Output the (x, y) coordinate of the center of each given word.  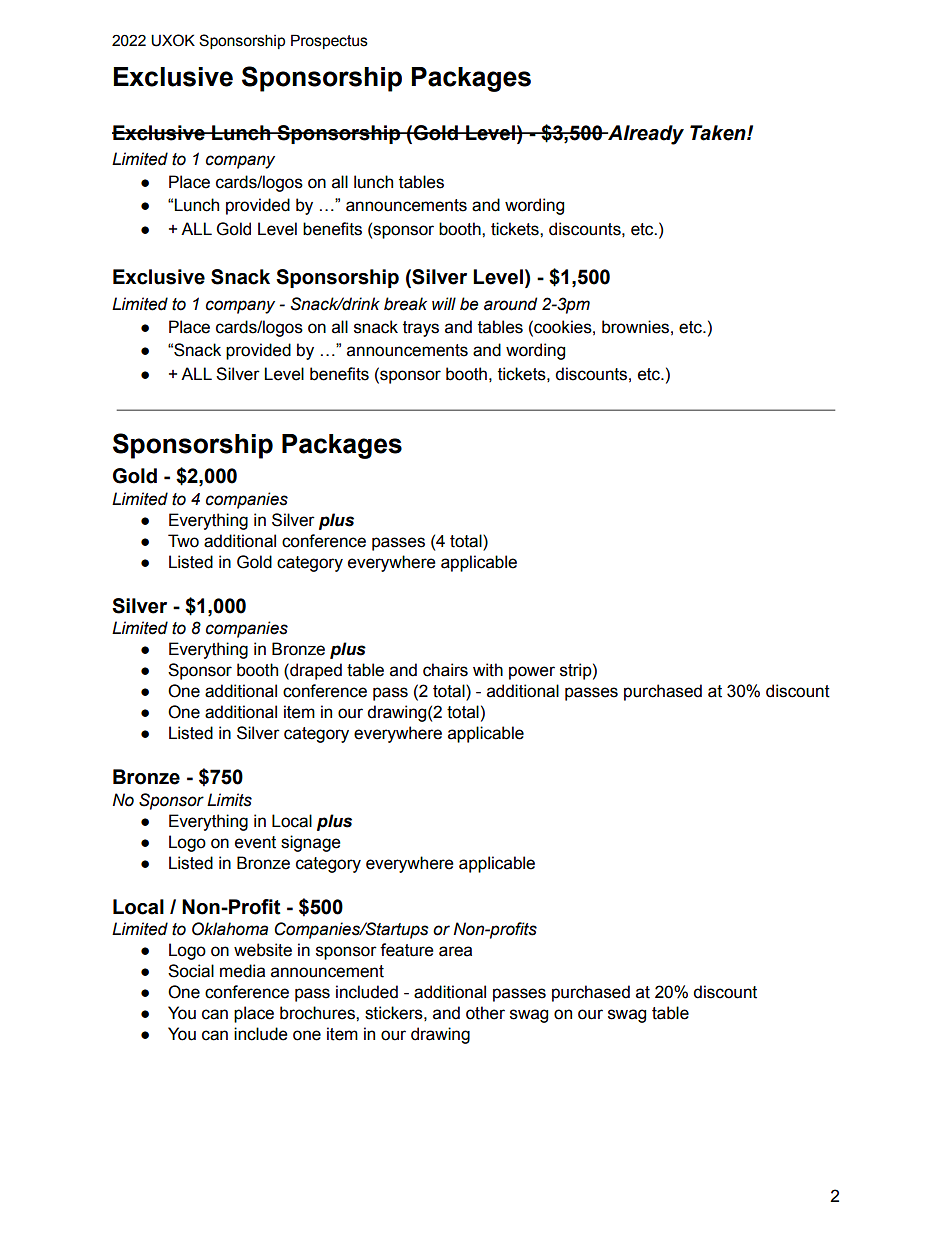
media (242, 971)
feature (407, 950)
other (485, 1013)
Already (645, 135)
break (405, 304)
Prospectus (329, 41)
